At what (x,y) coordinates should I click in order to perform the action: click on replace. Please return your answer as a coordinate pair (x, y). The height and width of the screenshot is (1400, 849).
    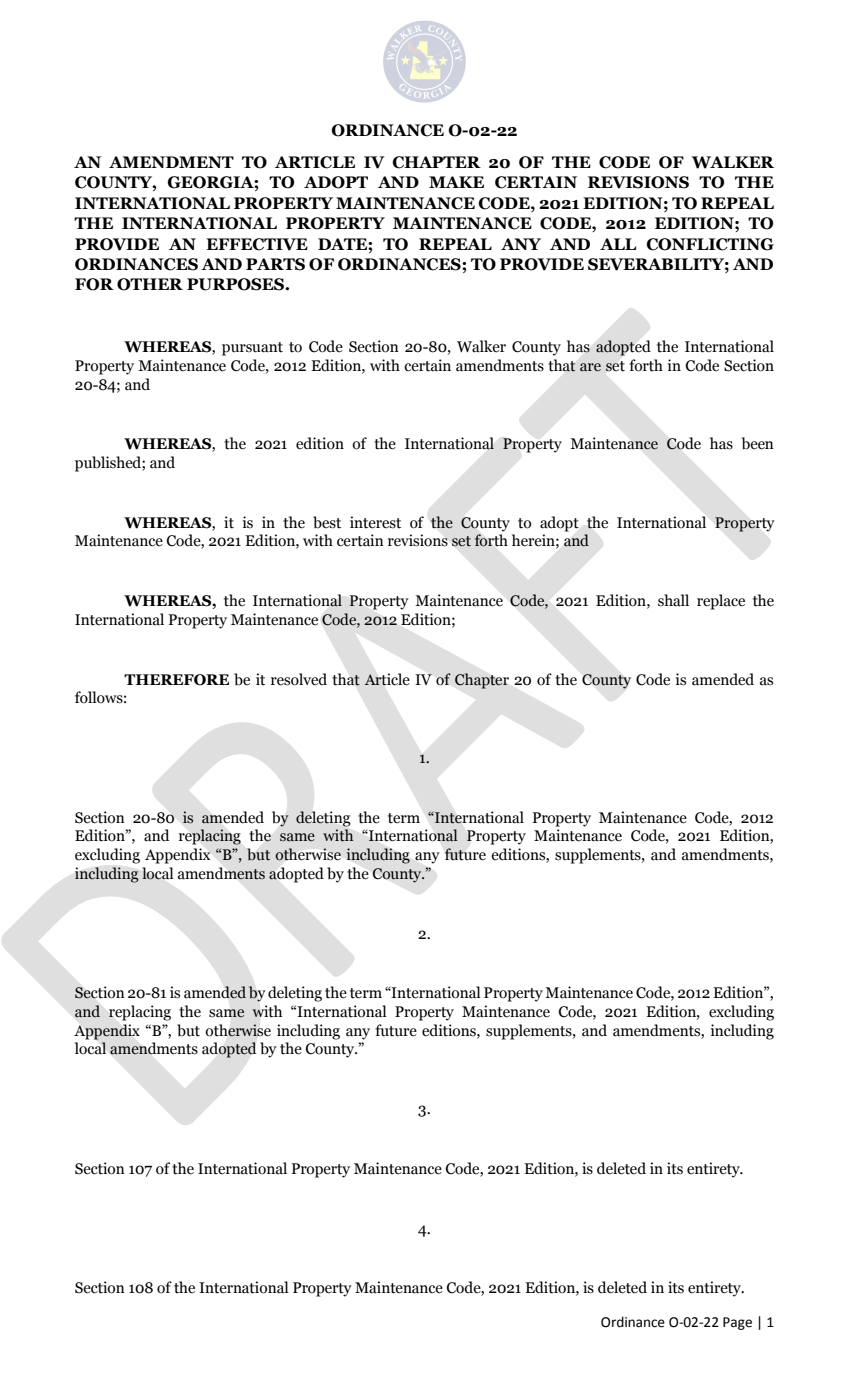
    Looking at the image, I should click on (721, 602).
